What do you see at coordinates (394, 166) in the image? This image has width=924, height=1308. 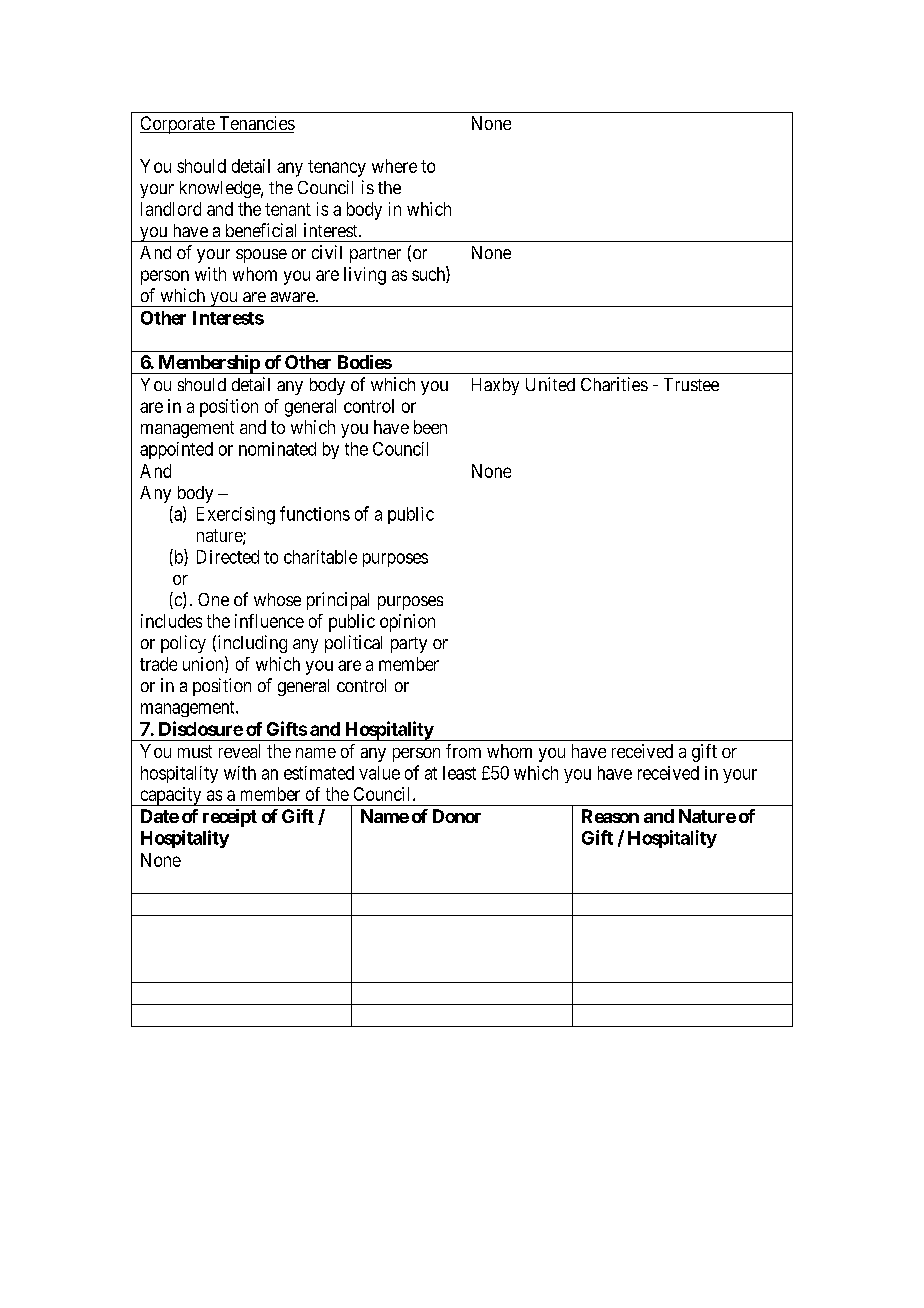 I see `where` at bounding box center [394, 166].
